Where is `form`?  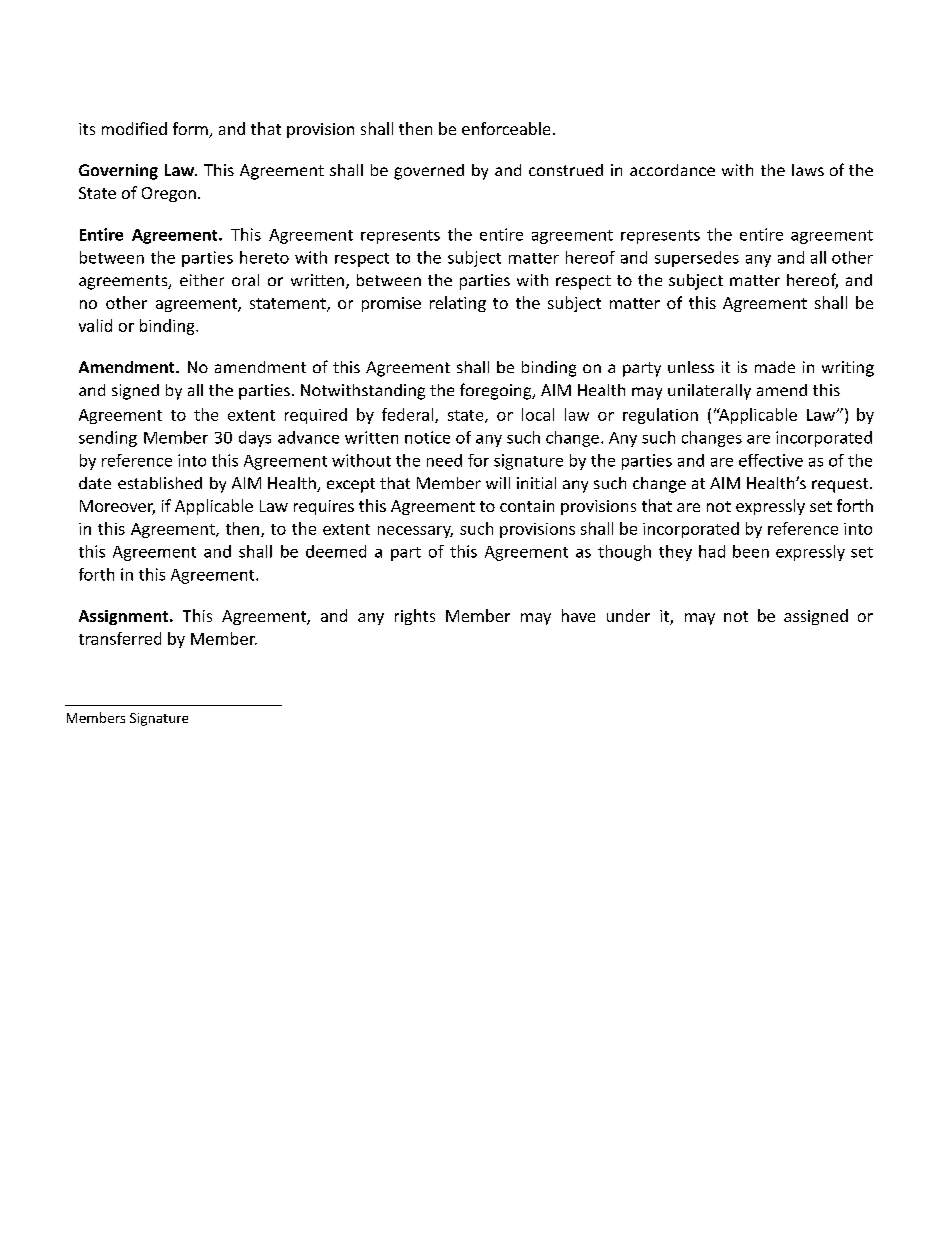 form is located at coordinates (191, 130).
